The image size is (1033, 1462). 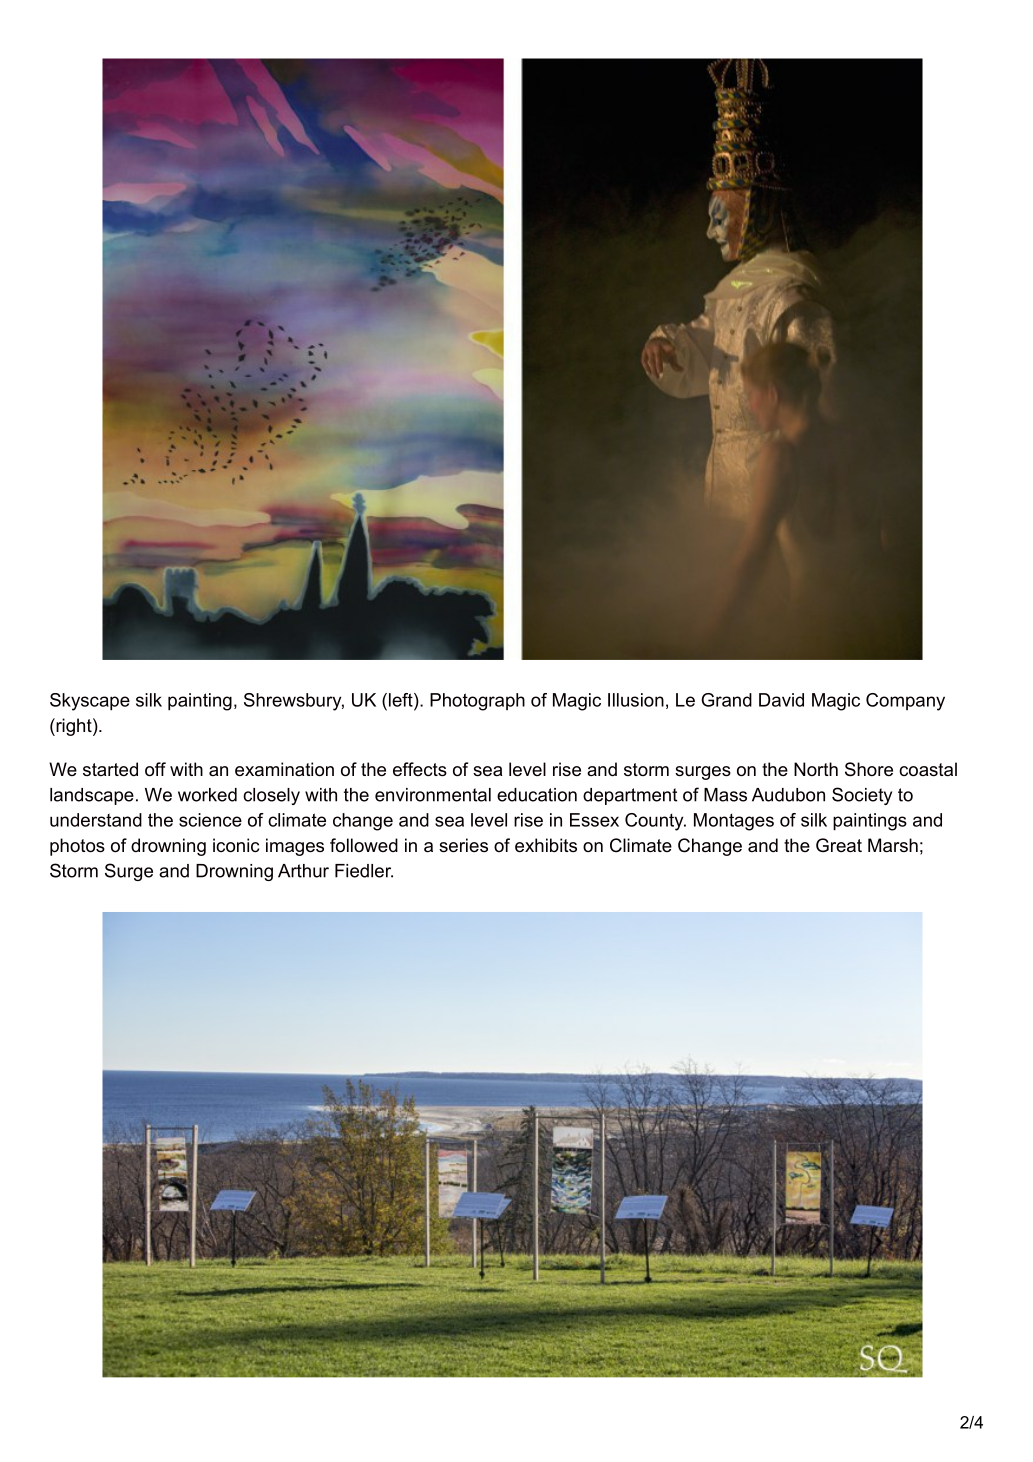 I want to click on Arthur, so click(x=303, y=871).
